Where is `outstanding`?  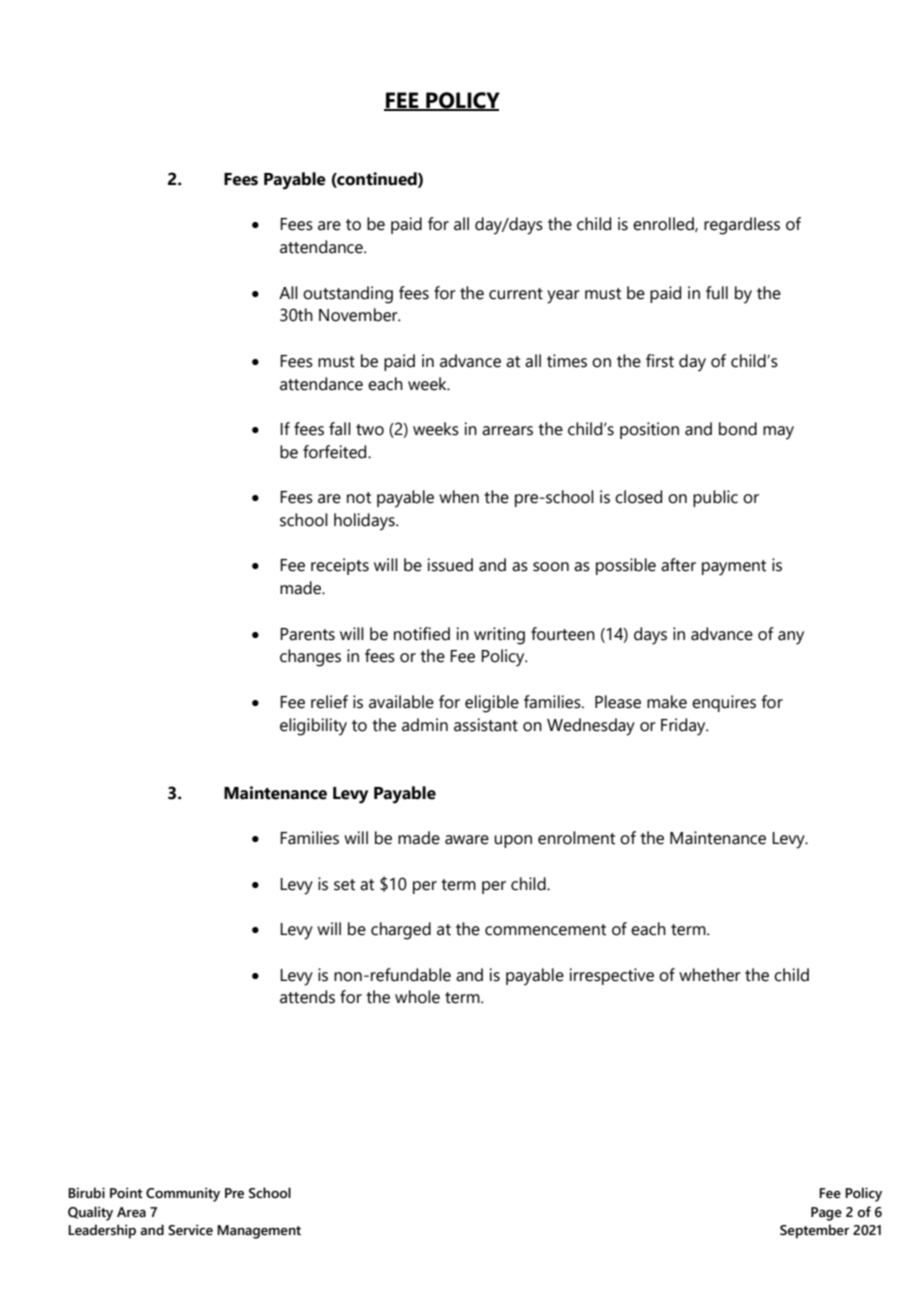 outstanding is located at coordinates (348, 295).
